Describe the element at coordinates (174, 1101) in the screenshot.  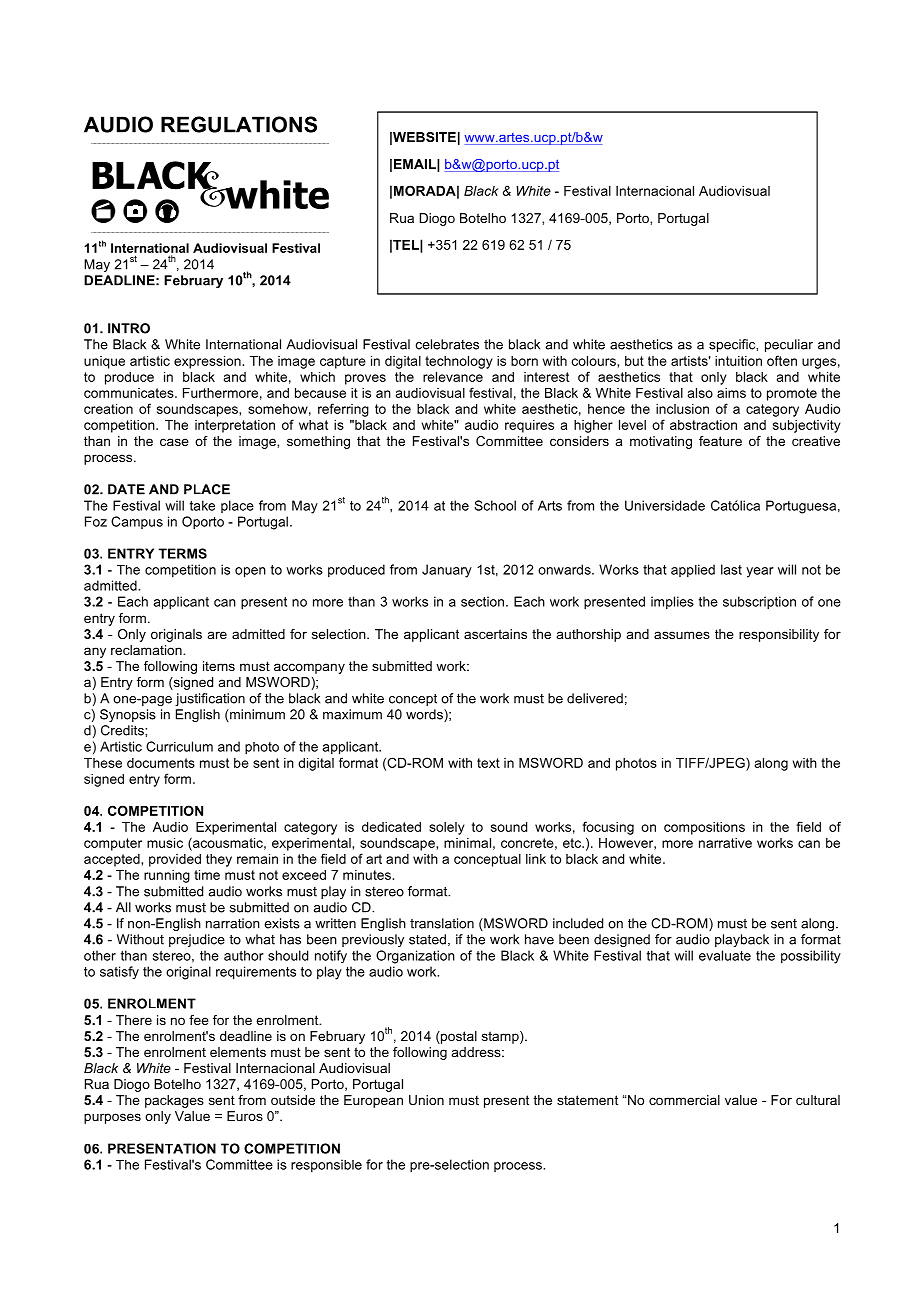
I see `packages` at that location.
